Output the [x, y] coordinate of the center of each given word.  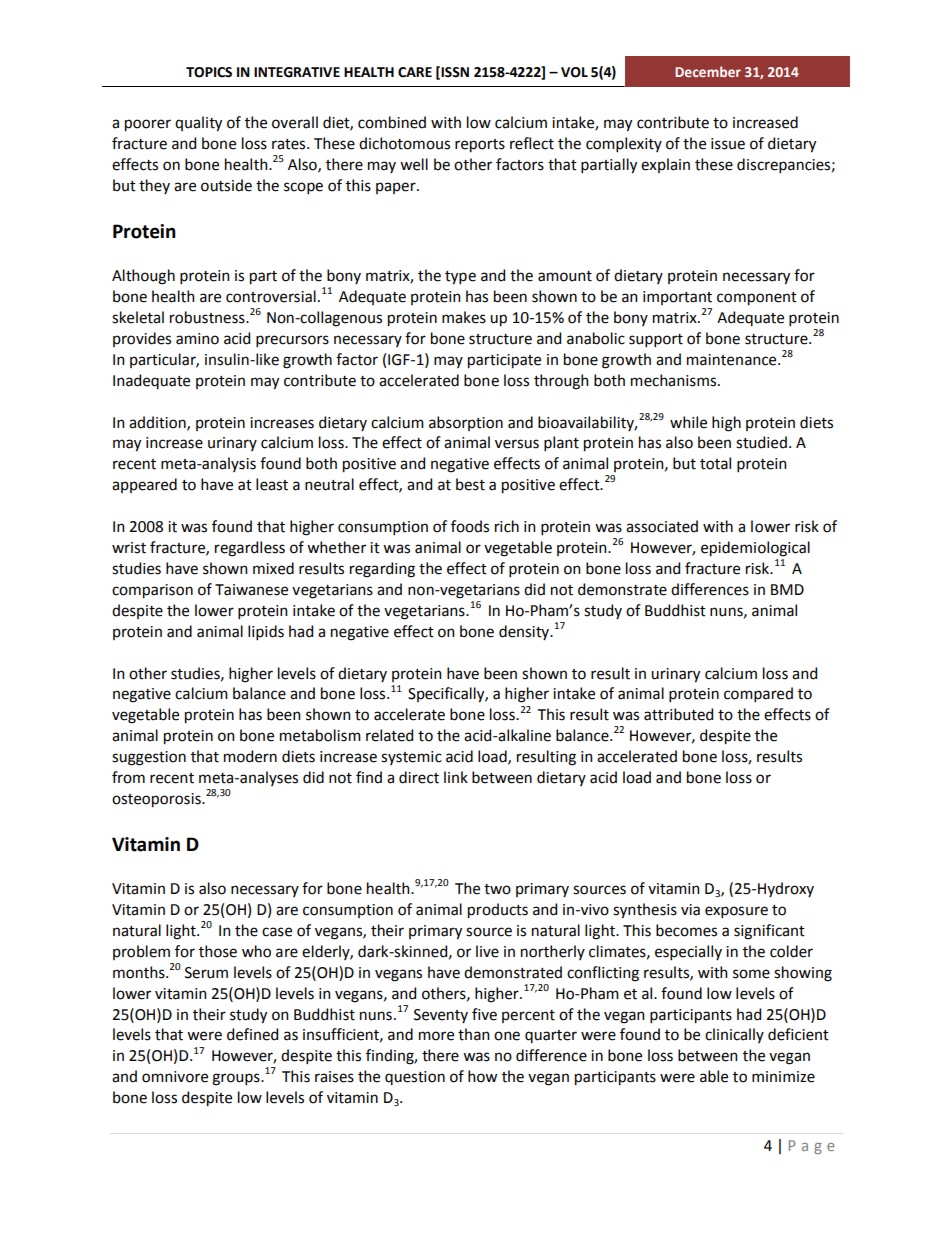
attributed [678, 714]
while [688, 422]
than [474, 1034]
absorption [466, 423]
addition [158, 423]
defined [252, 1034]
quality [198, 124]
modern [250, 756]
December [708, 71]
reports [480, 146]
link [456, 777]
